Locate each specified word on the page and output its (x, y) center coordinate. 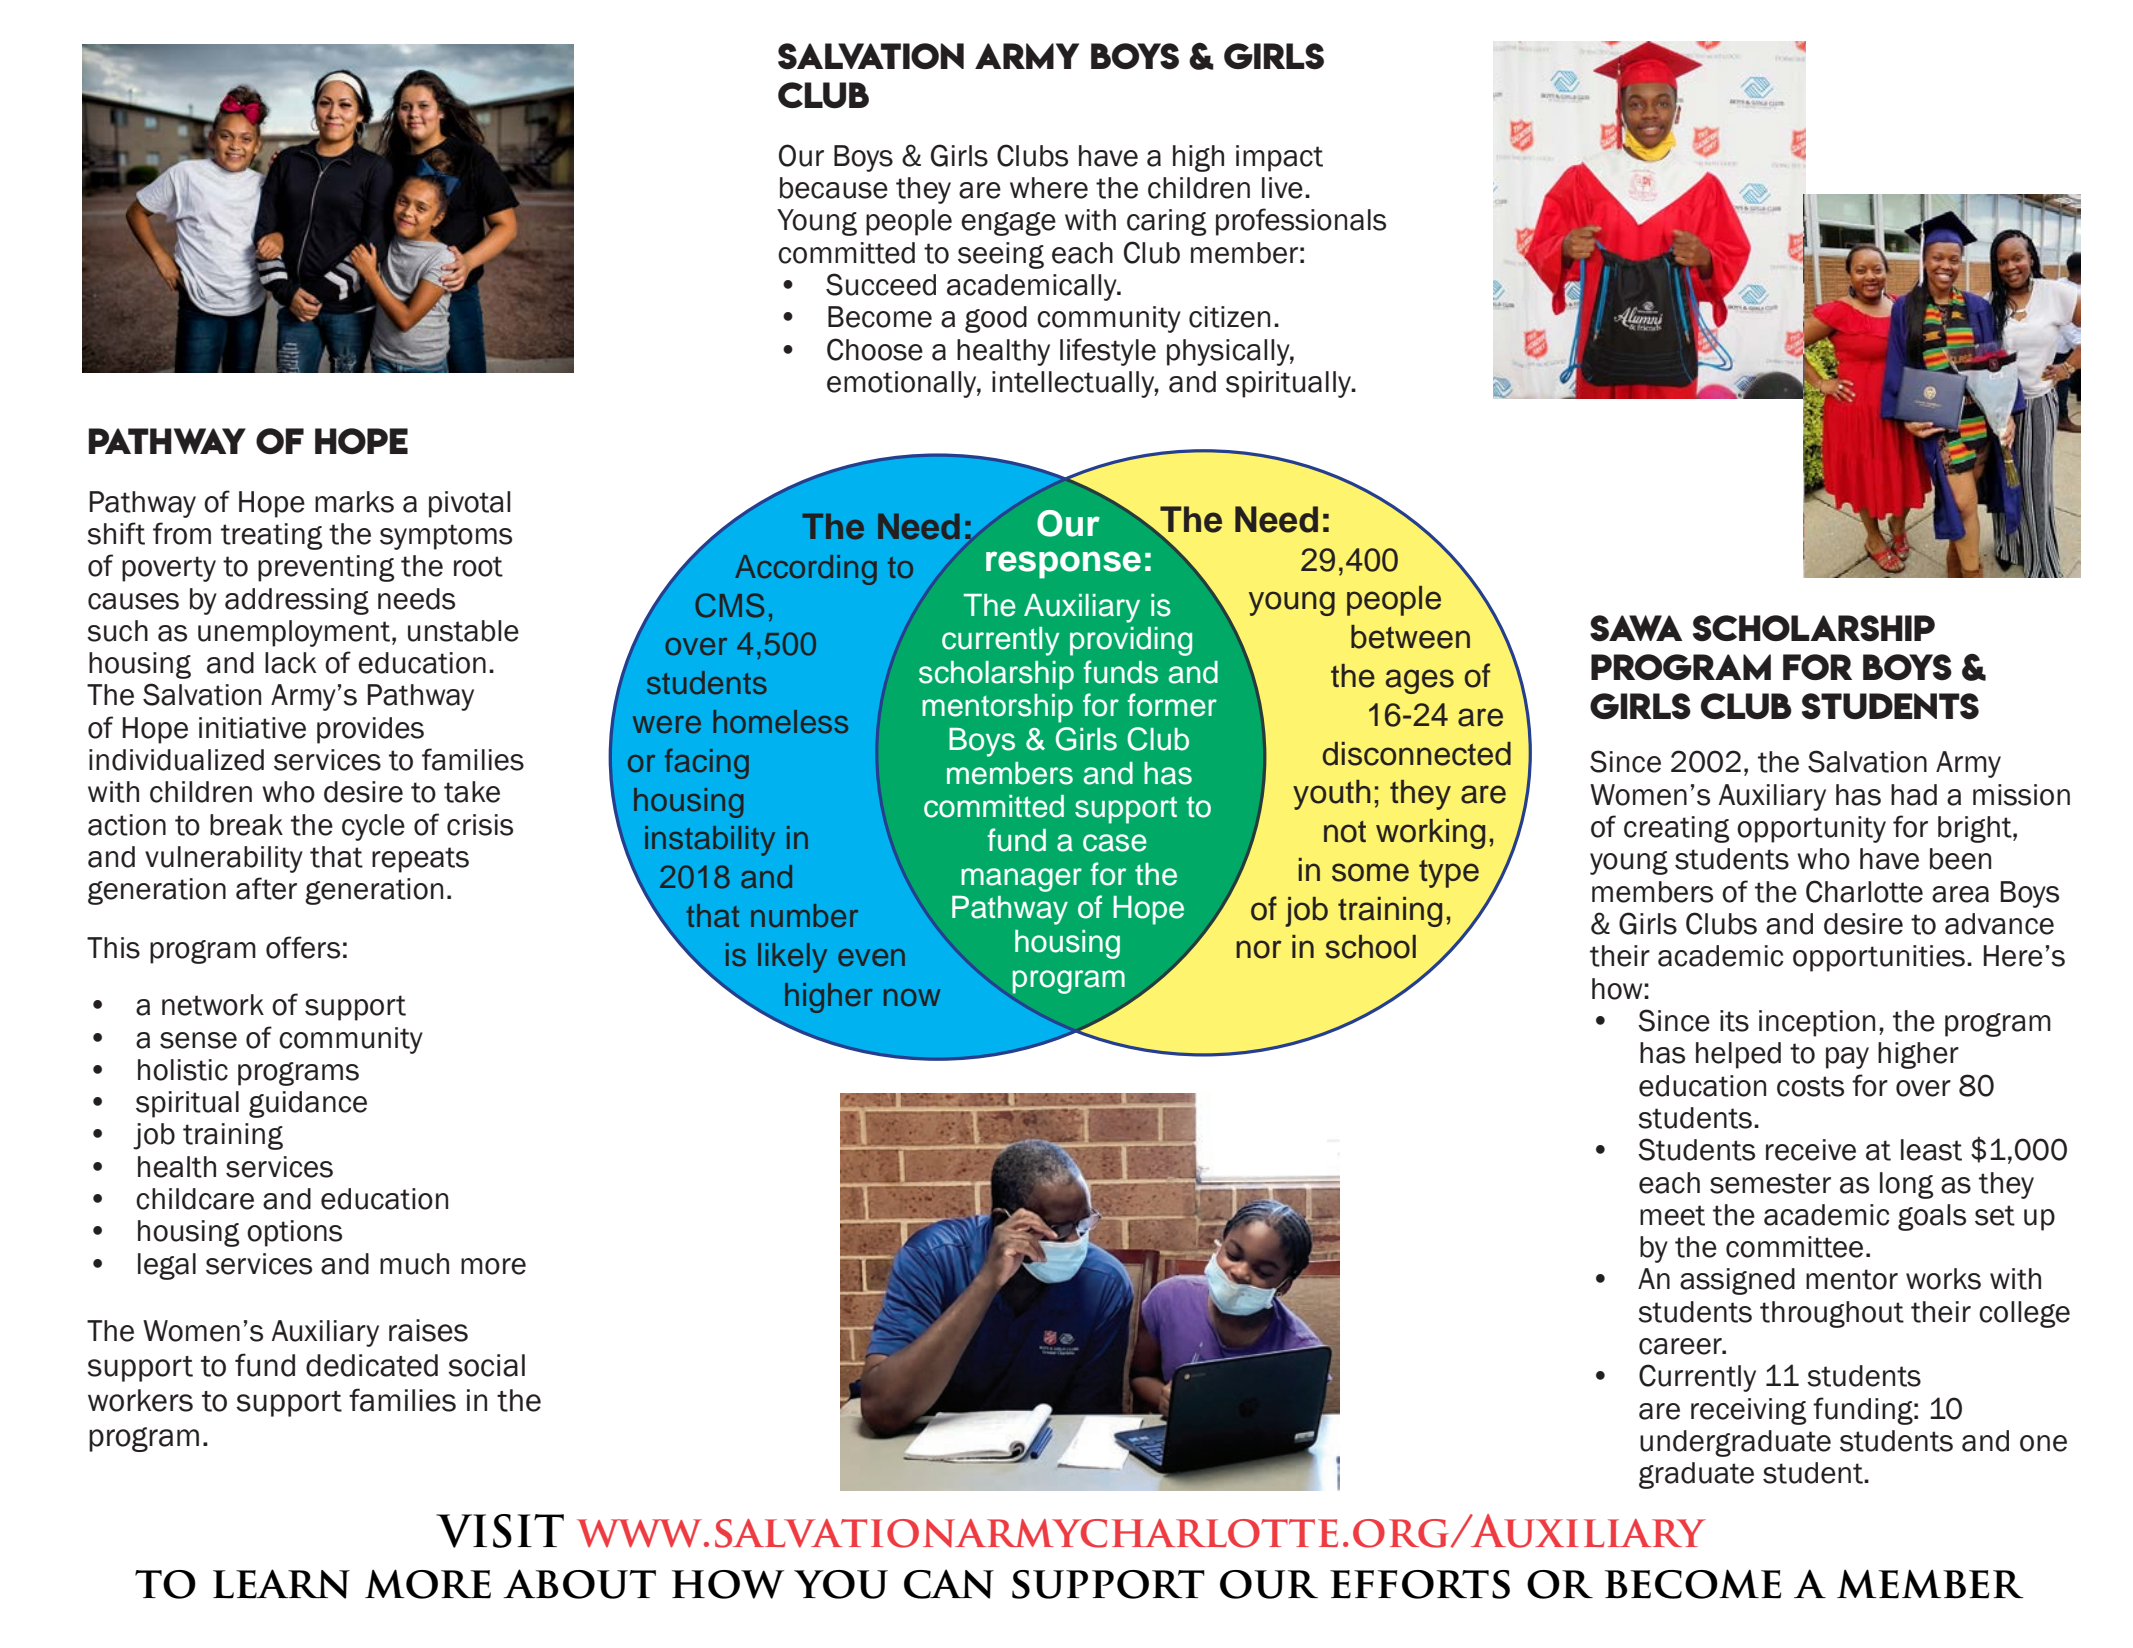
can (949, 1584)
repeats (420, 860)
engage (1008, 224)
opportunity (1811, 829)
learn (281, 1584)
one (2043, 1443)
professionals (1301, 222)
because (834, 188)
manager (1021, 880)
